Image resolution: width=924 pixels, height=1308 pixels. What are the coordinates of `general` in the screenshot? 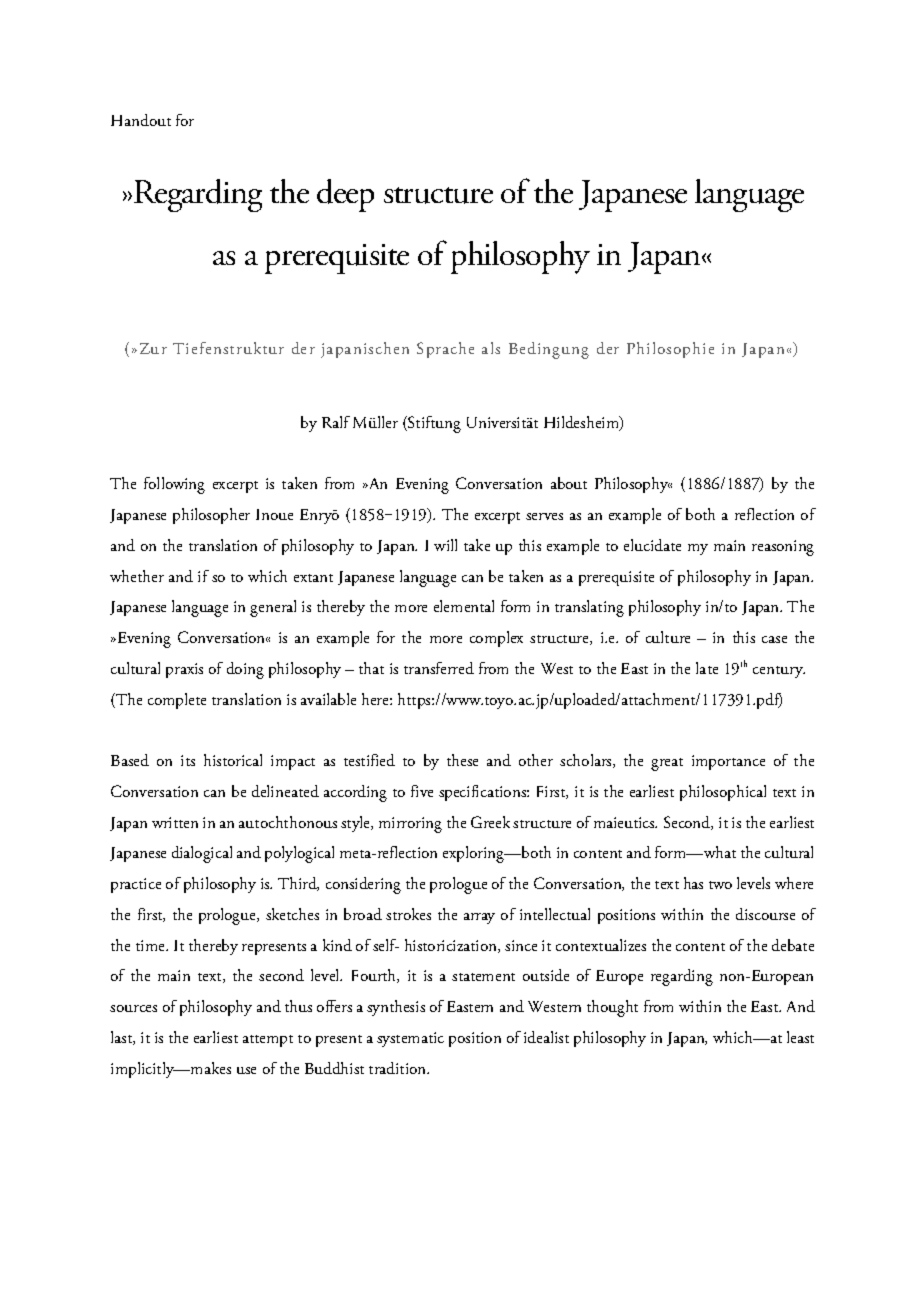 It's located at (273, 608).
